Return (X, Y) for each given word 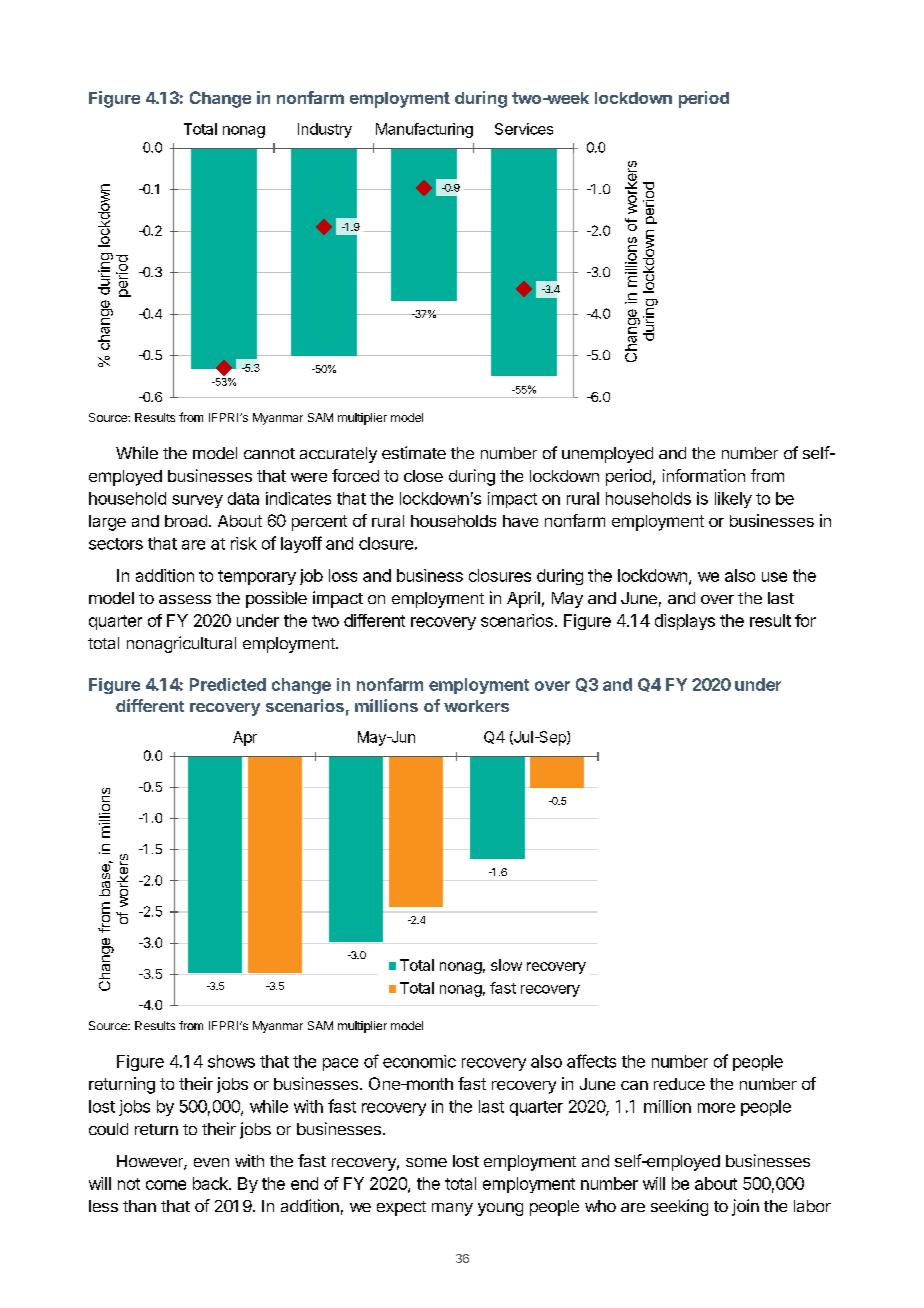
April (523, 599)
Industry (325, 130)
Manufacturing (424, 130)
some (426, 1162)
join (745, 1207)
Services (524, 129)
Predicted (228, 684)
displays (685, 622)
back (211, 1183)
